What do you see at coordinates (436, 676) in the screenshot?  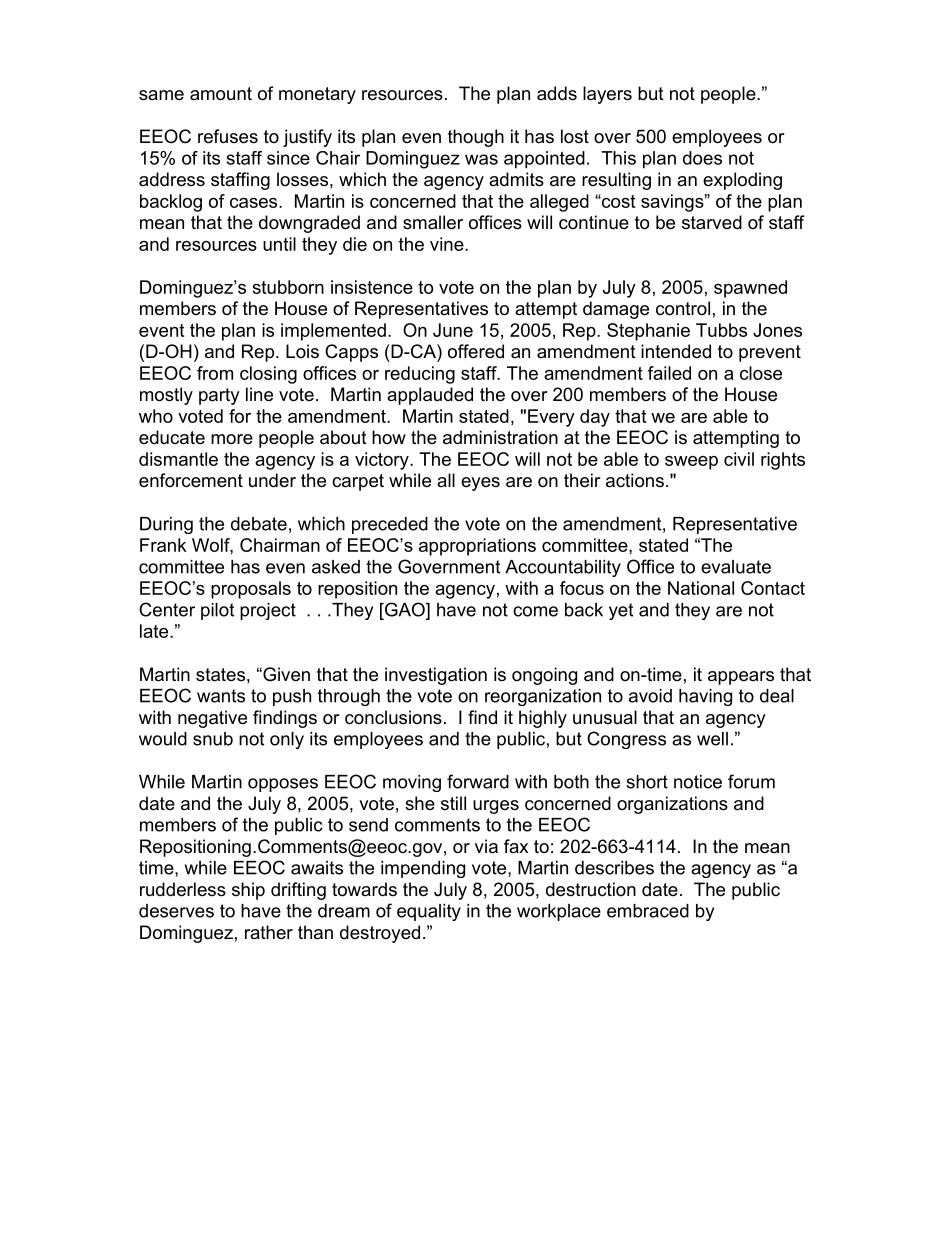 I see `investigation` at bounding box center [436, 676].
